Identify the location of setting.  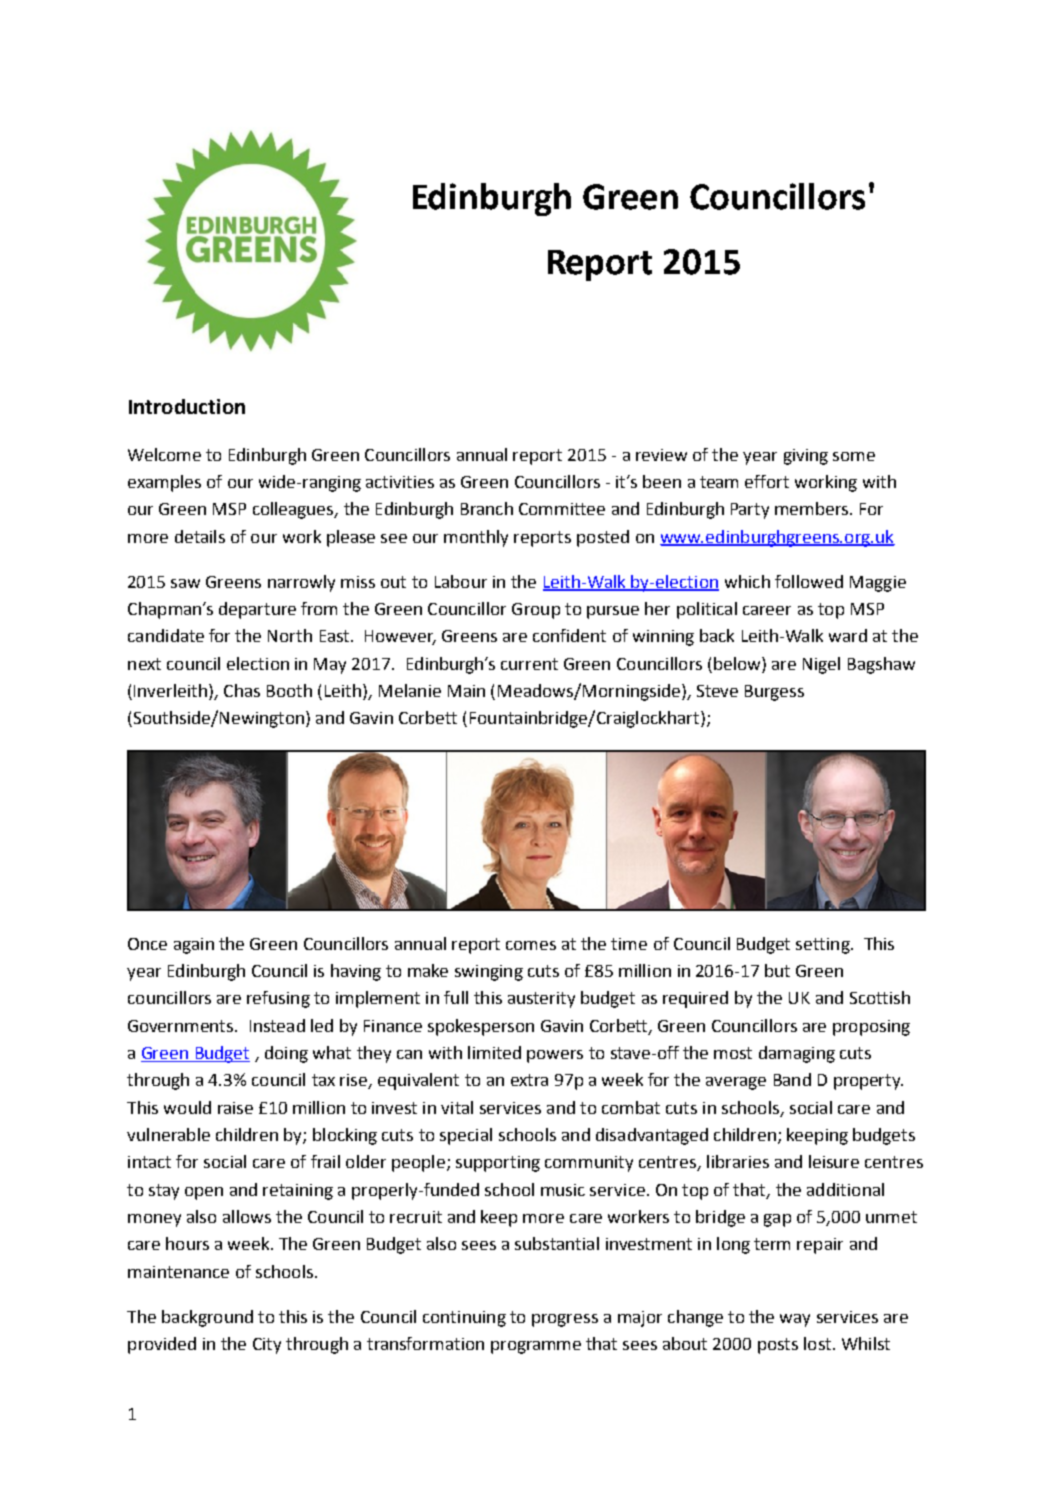
(824, 946).
